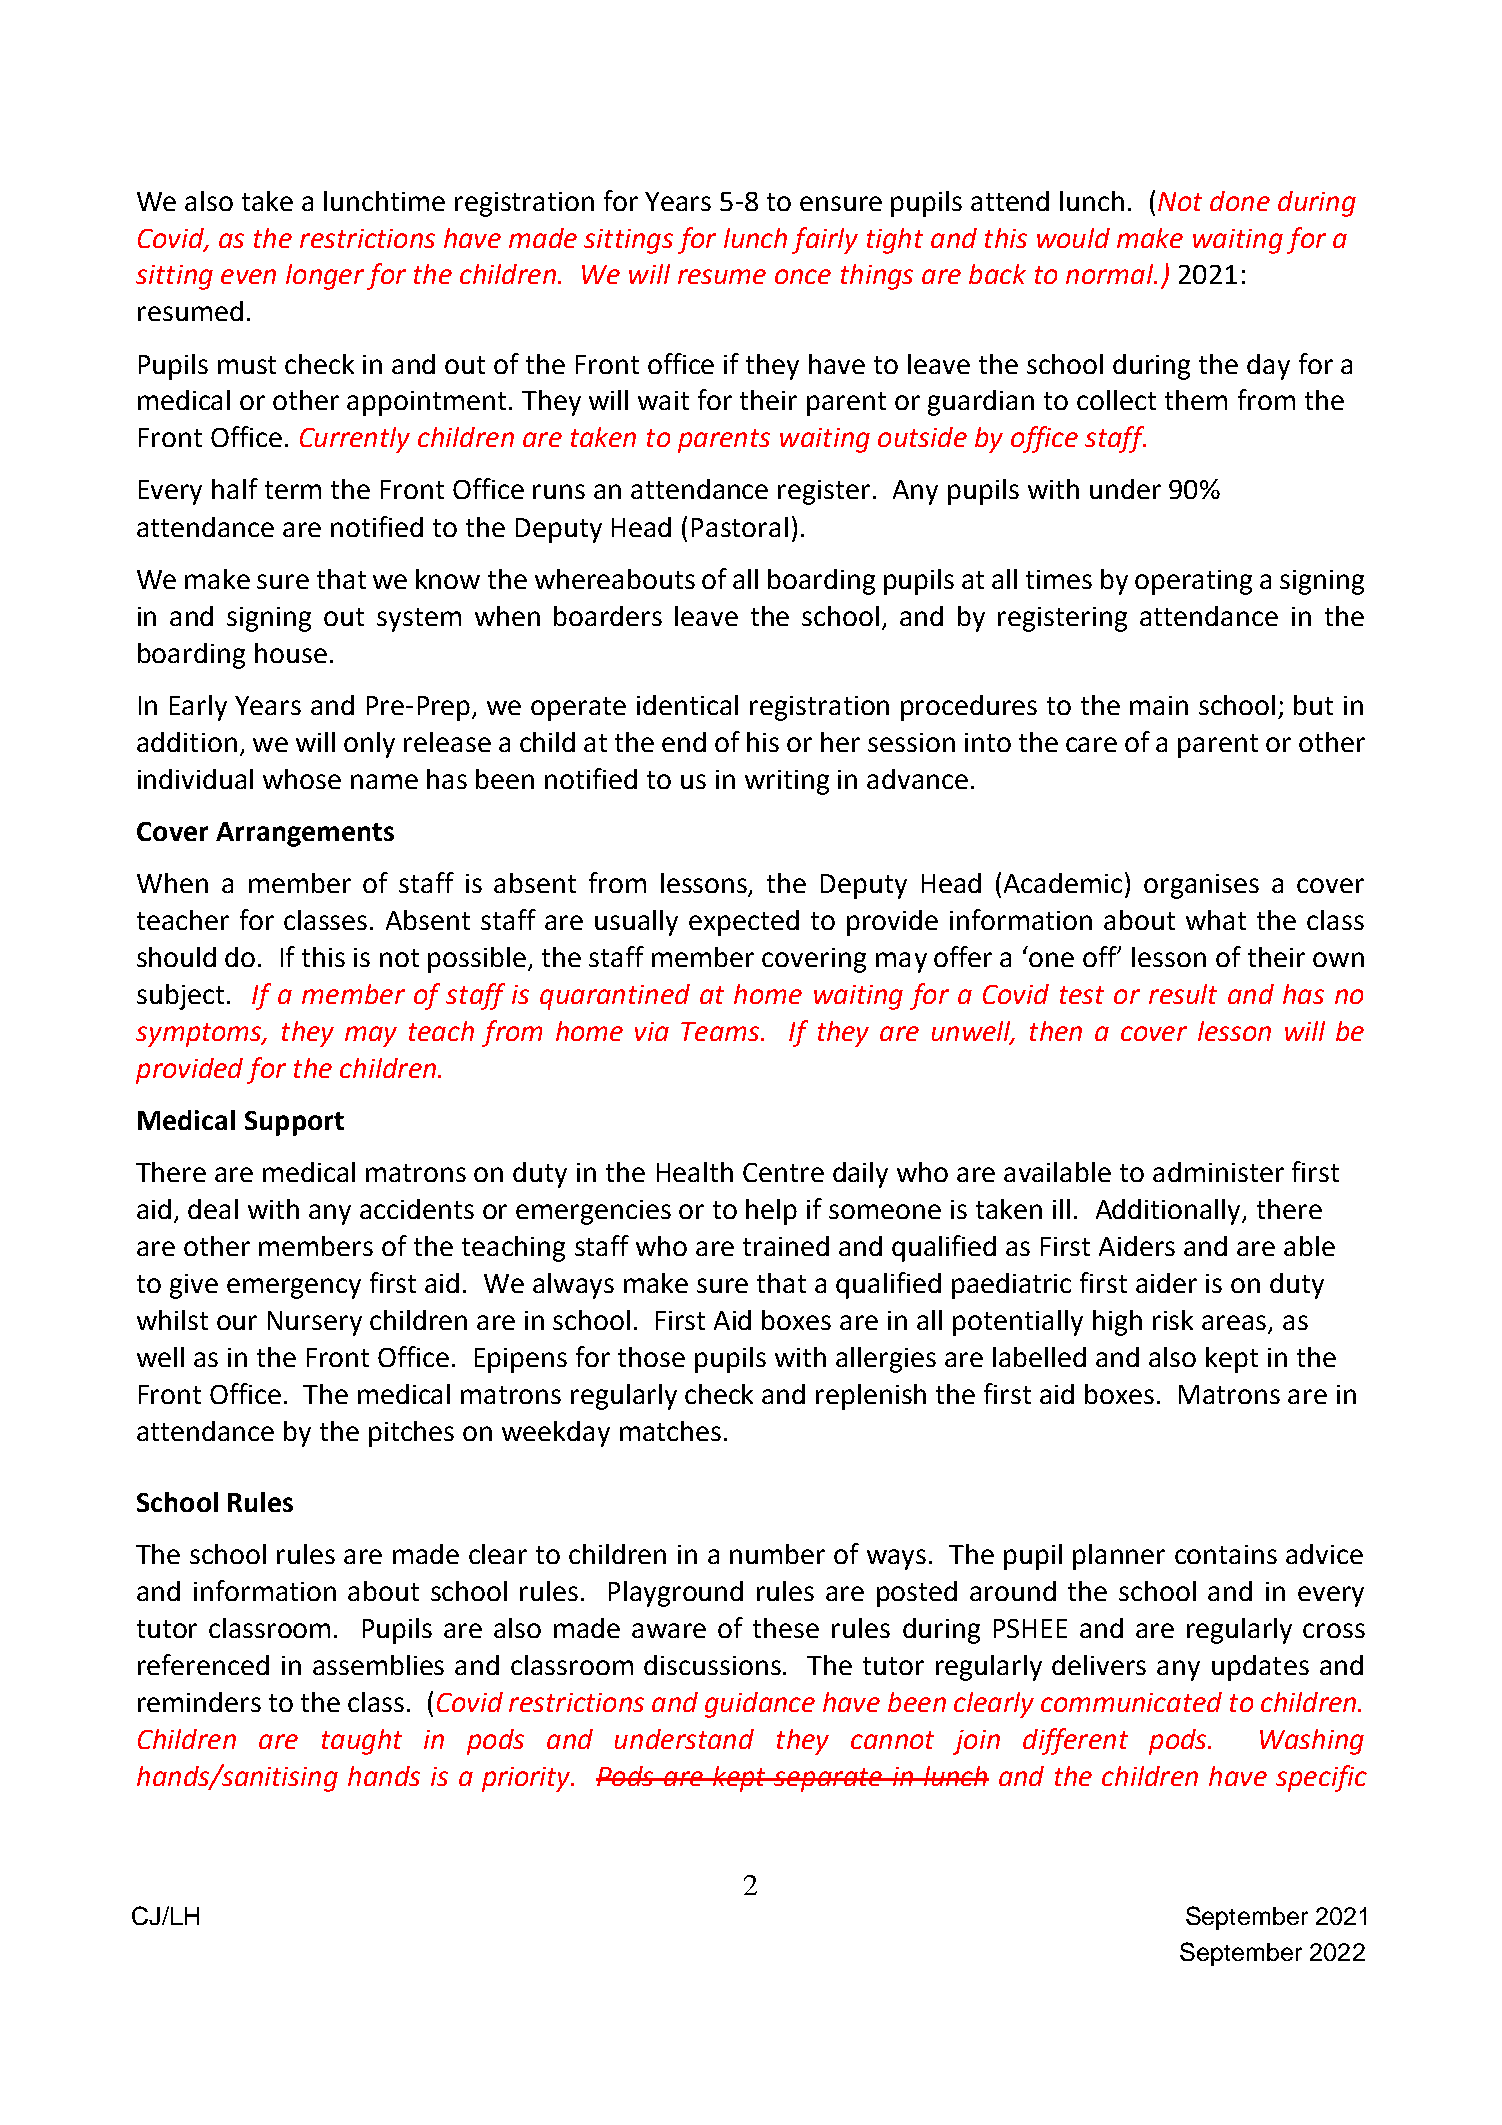 This screenshot has height=2125, width=1502. What do you see at coordinates (721, 1031) in the screenshot?
I see `Teams` at bounding box center [721, 1031].
